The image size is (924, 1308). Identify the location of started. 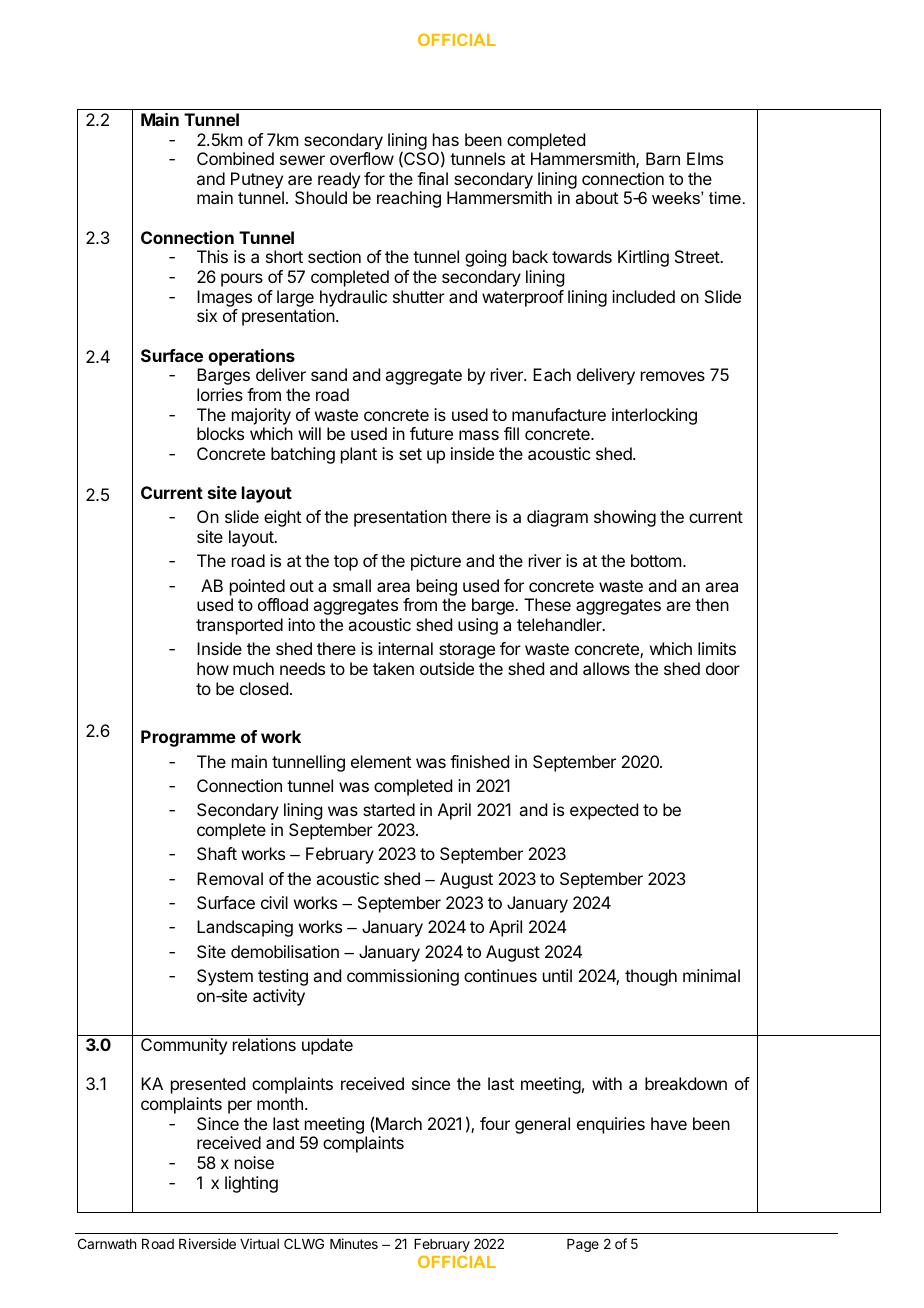
(389, 809).
